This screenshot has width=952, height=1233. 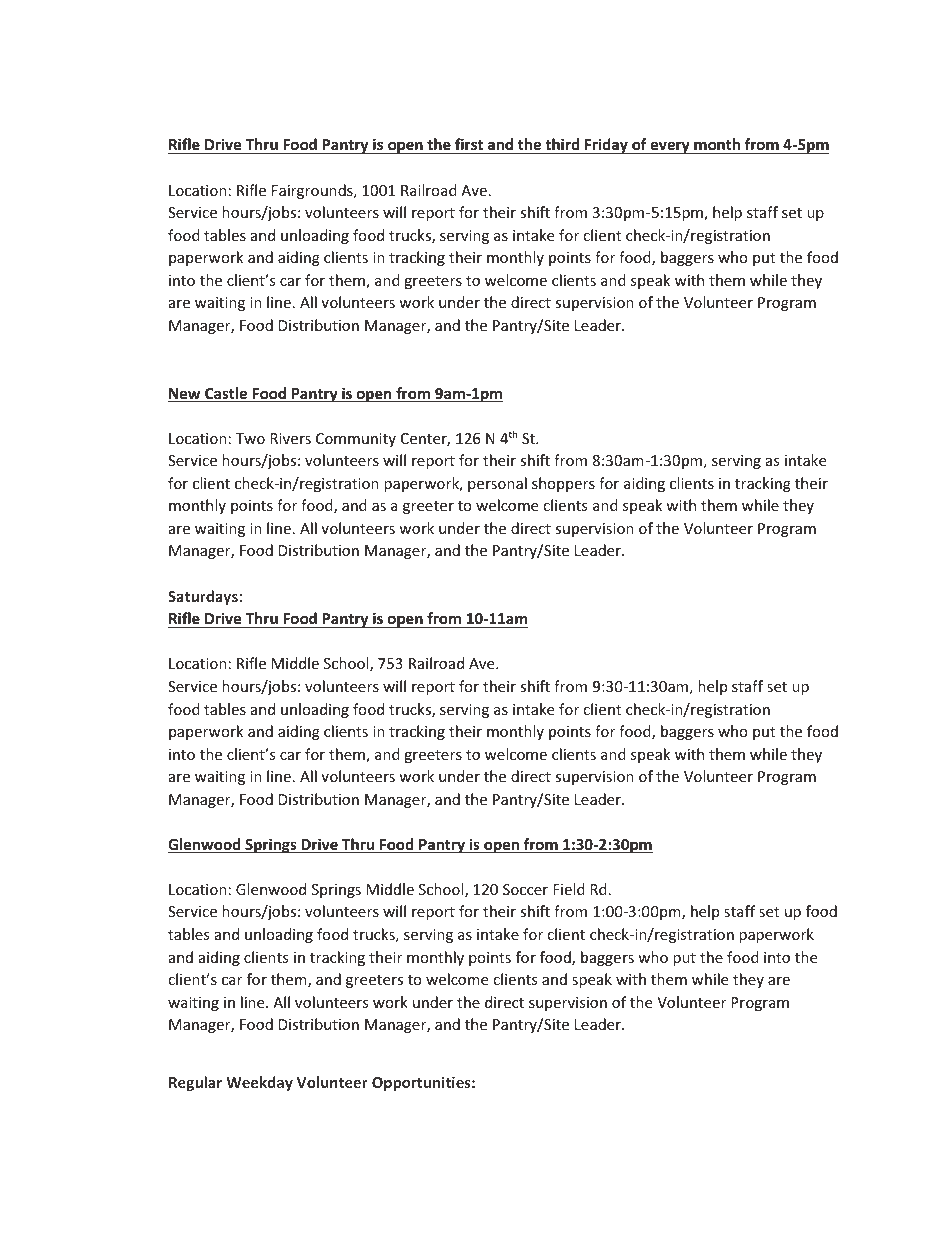 I want to click on first, so click(x=469, y=146).
